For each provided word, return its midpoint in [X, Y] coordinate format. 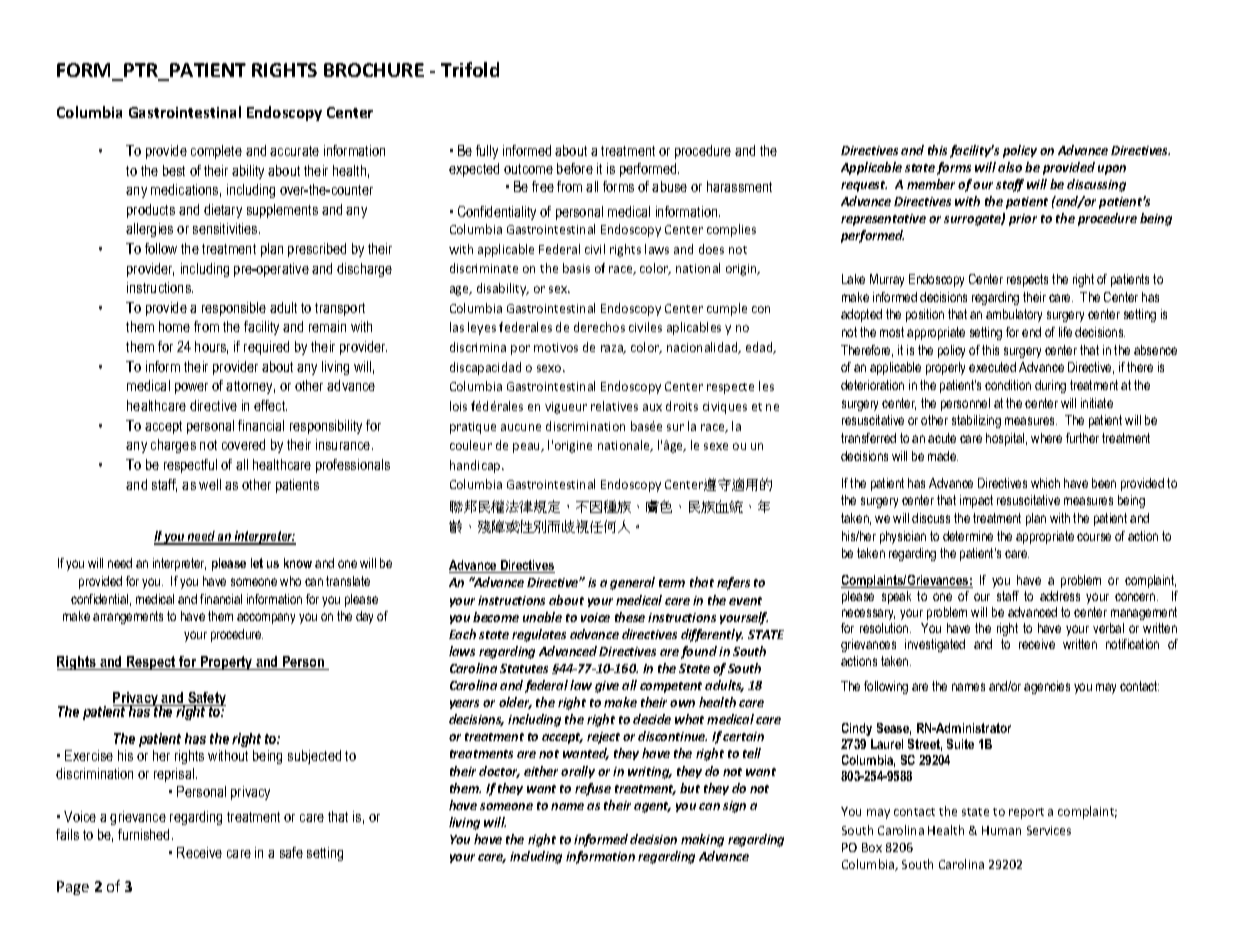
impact [976, 501]
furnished [145, 834]
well [210, 484]
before [575, 168]
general [632, 583]
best [174, 170]
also [1010, 167]
